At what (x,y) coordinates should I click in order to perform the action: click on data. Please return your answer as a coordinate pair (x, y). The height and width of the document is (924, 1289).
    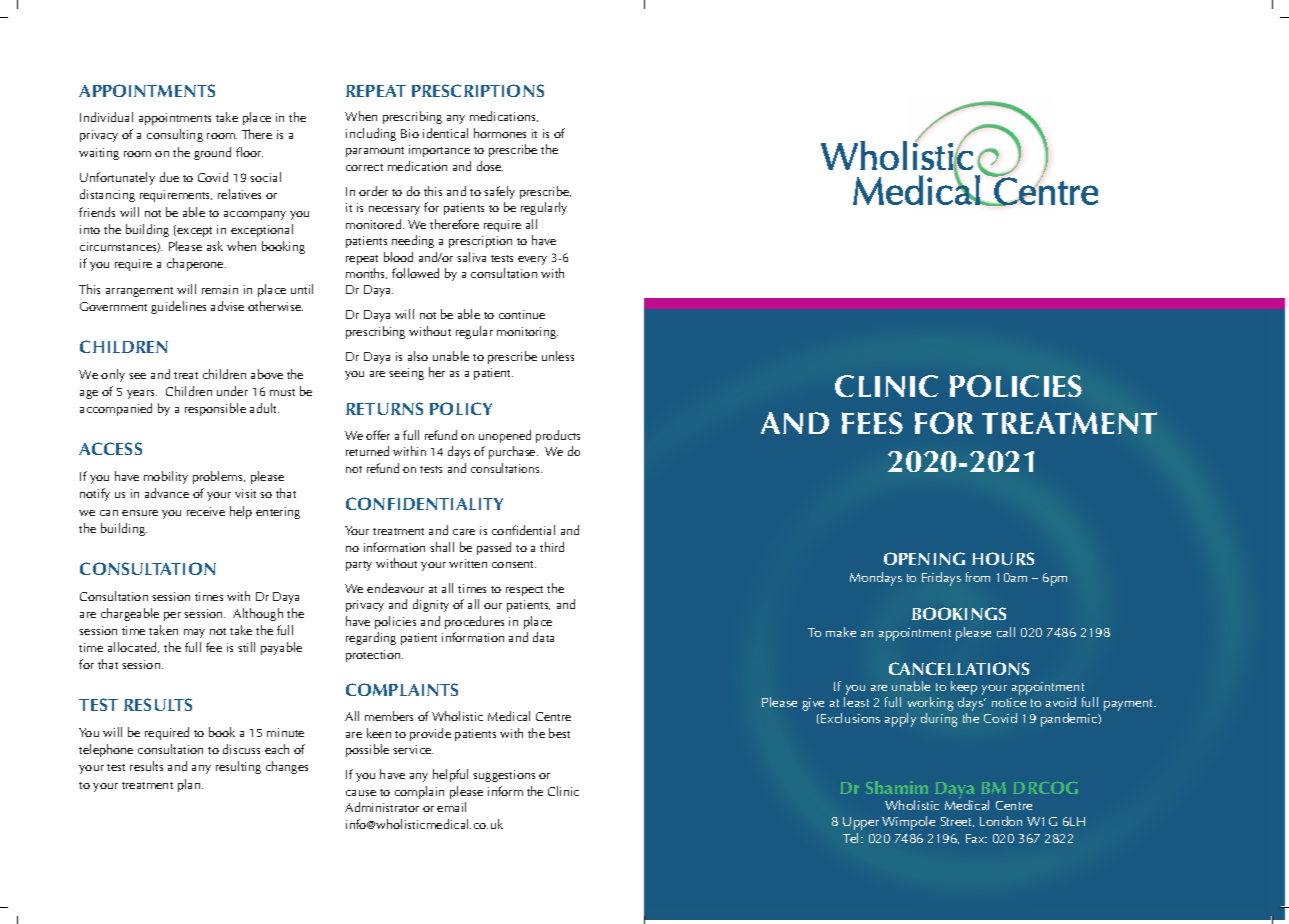
    Looking at the image, I should click on (543, 637).
